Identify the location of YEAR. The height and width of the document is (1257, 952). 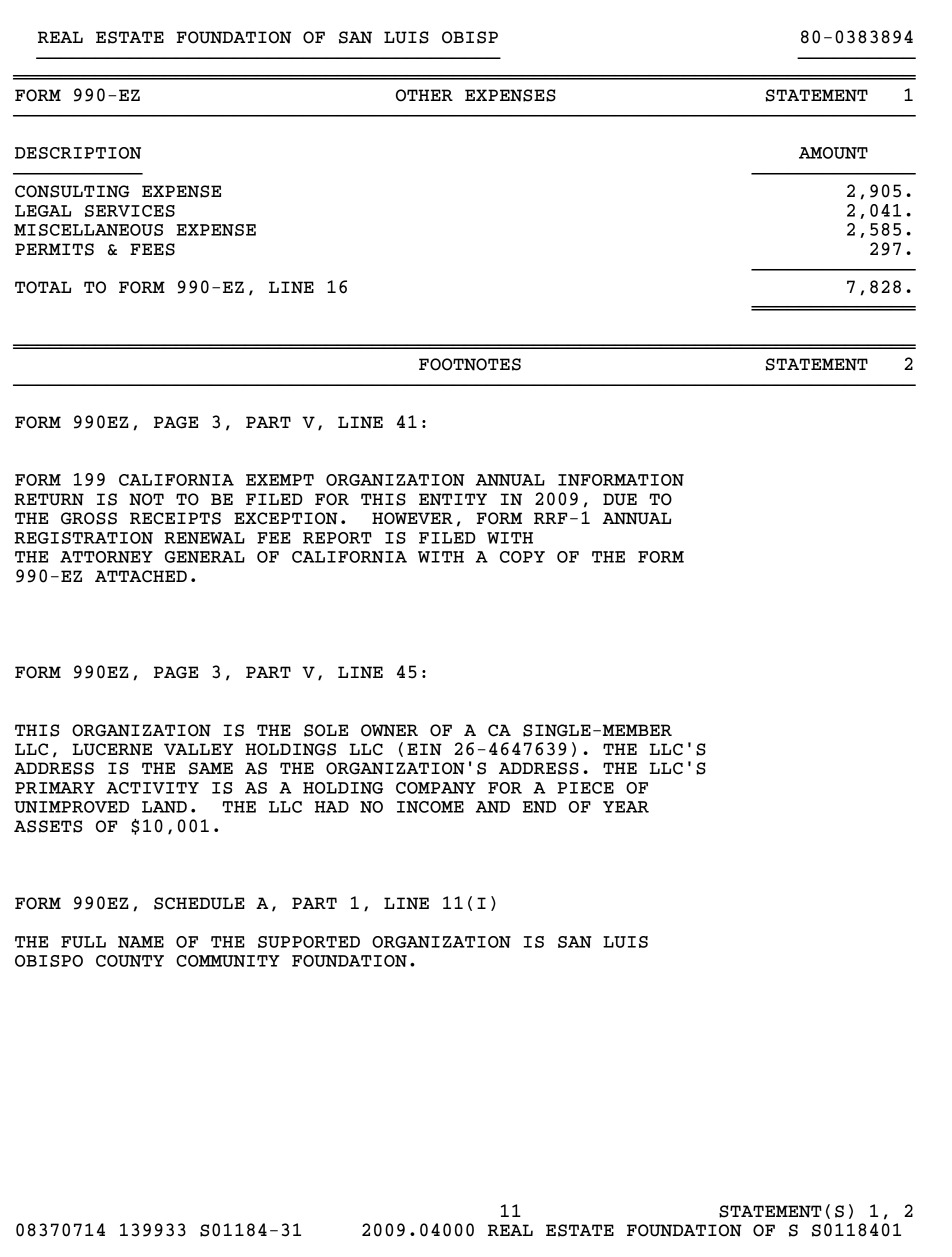
(626, 807).
